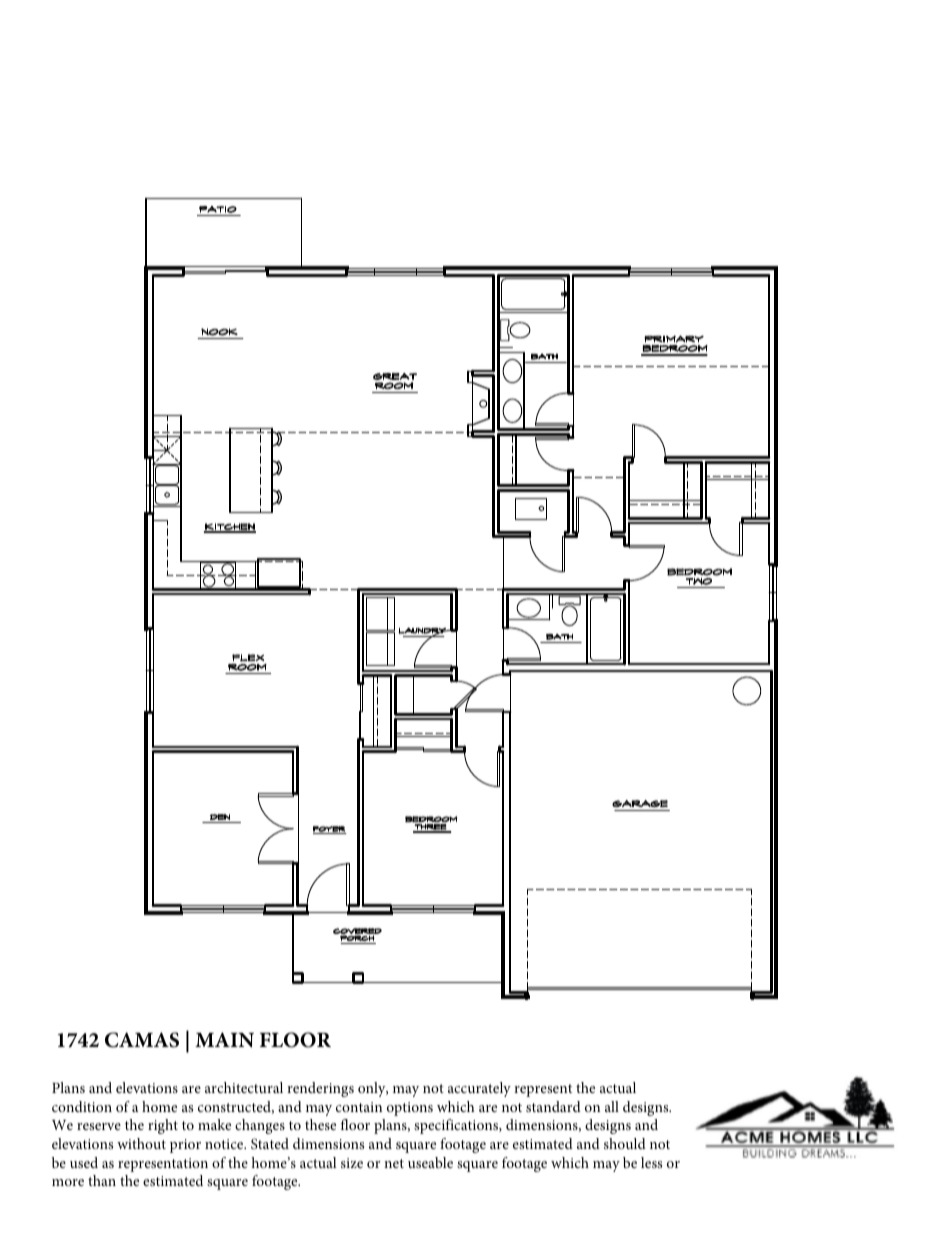 The image size is (952, 1233). What do you see at coordinates (320, 1124) in the screenshot?
I see `these` at bounding box center [320, 1124].
